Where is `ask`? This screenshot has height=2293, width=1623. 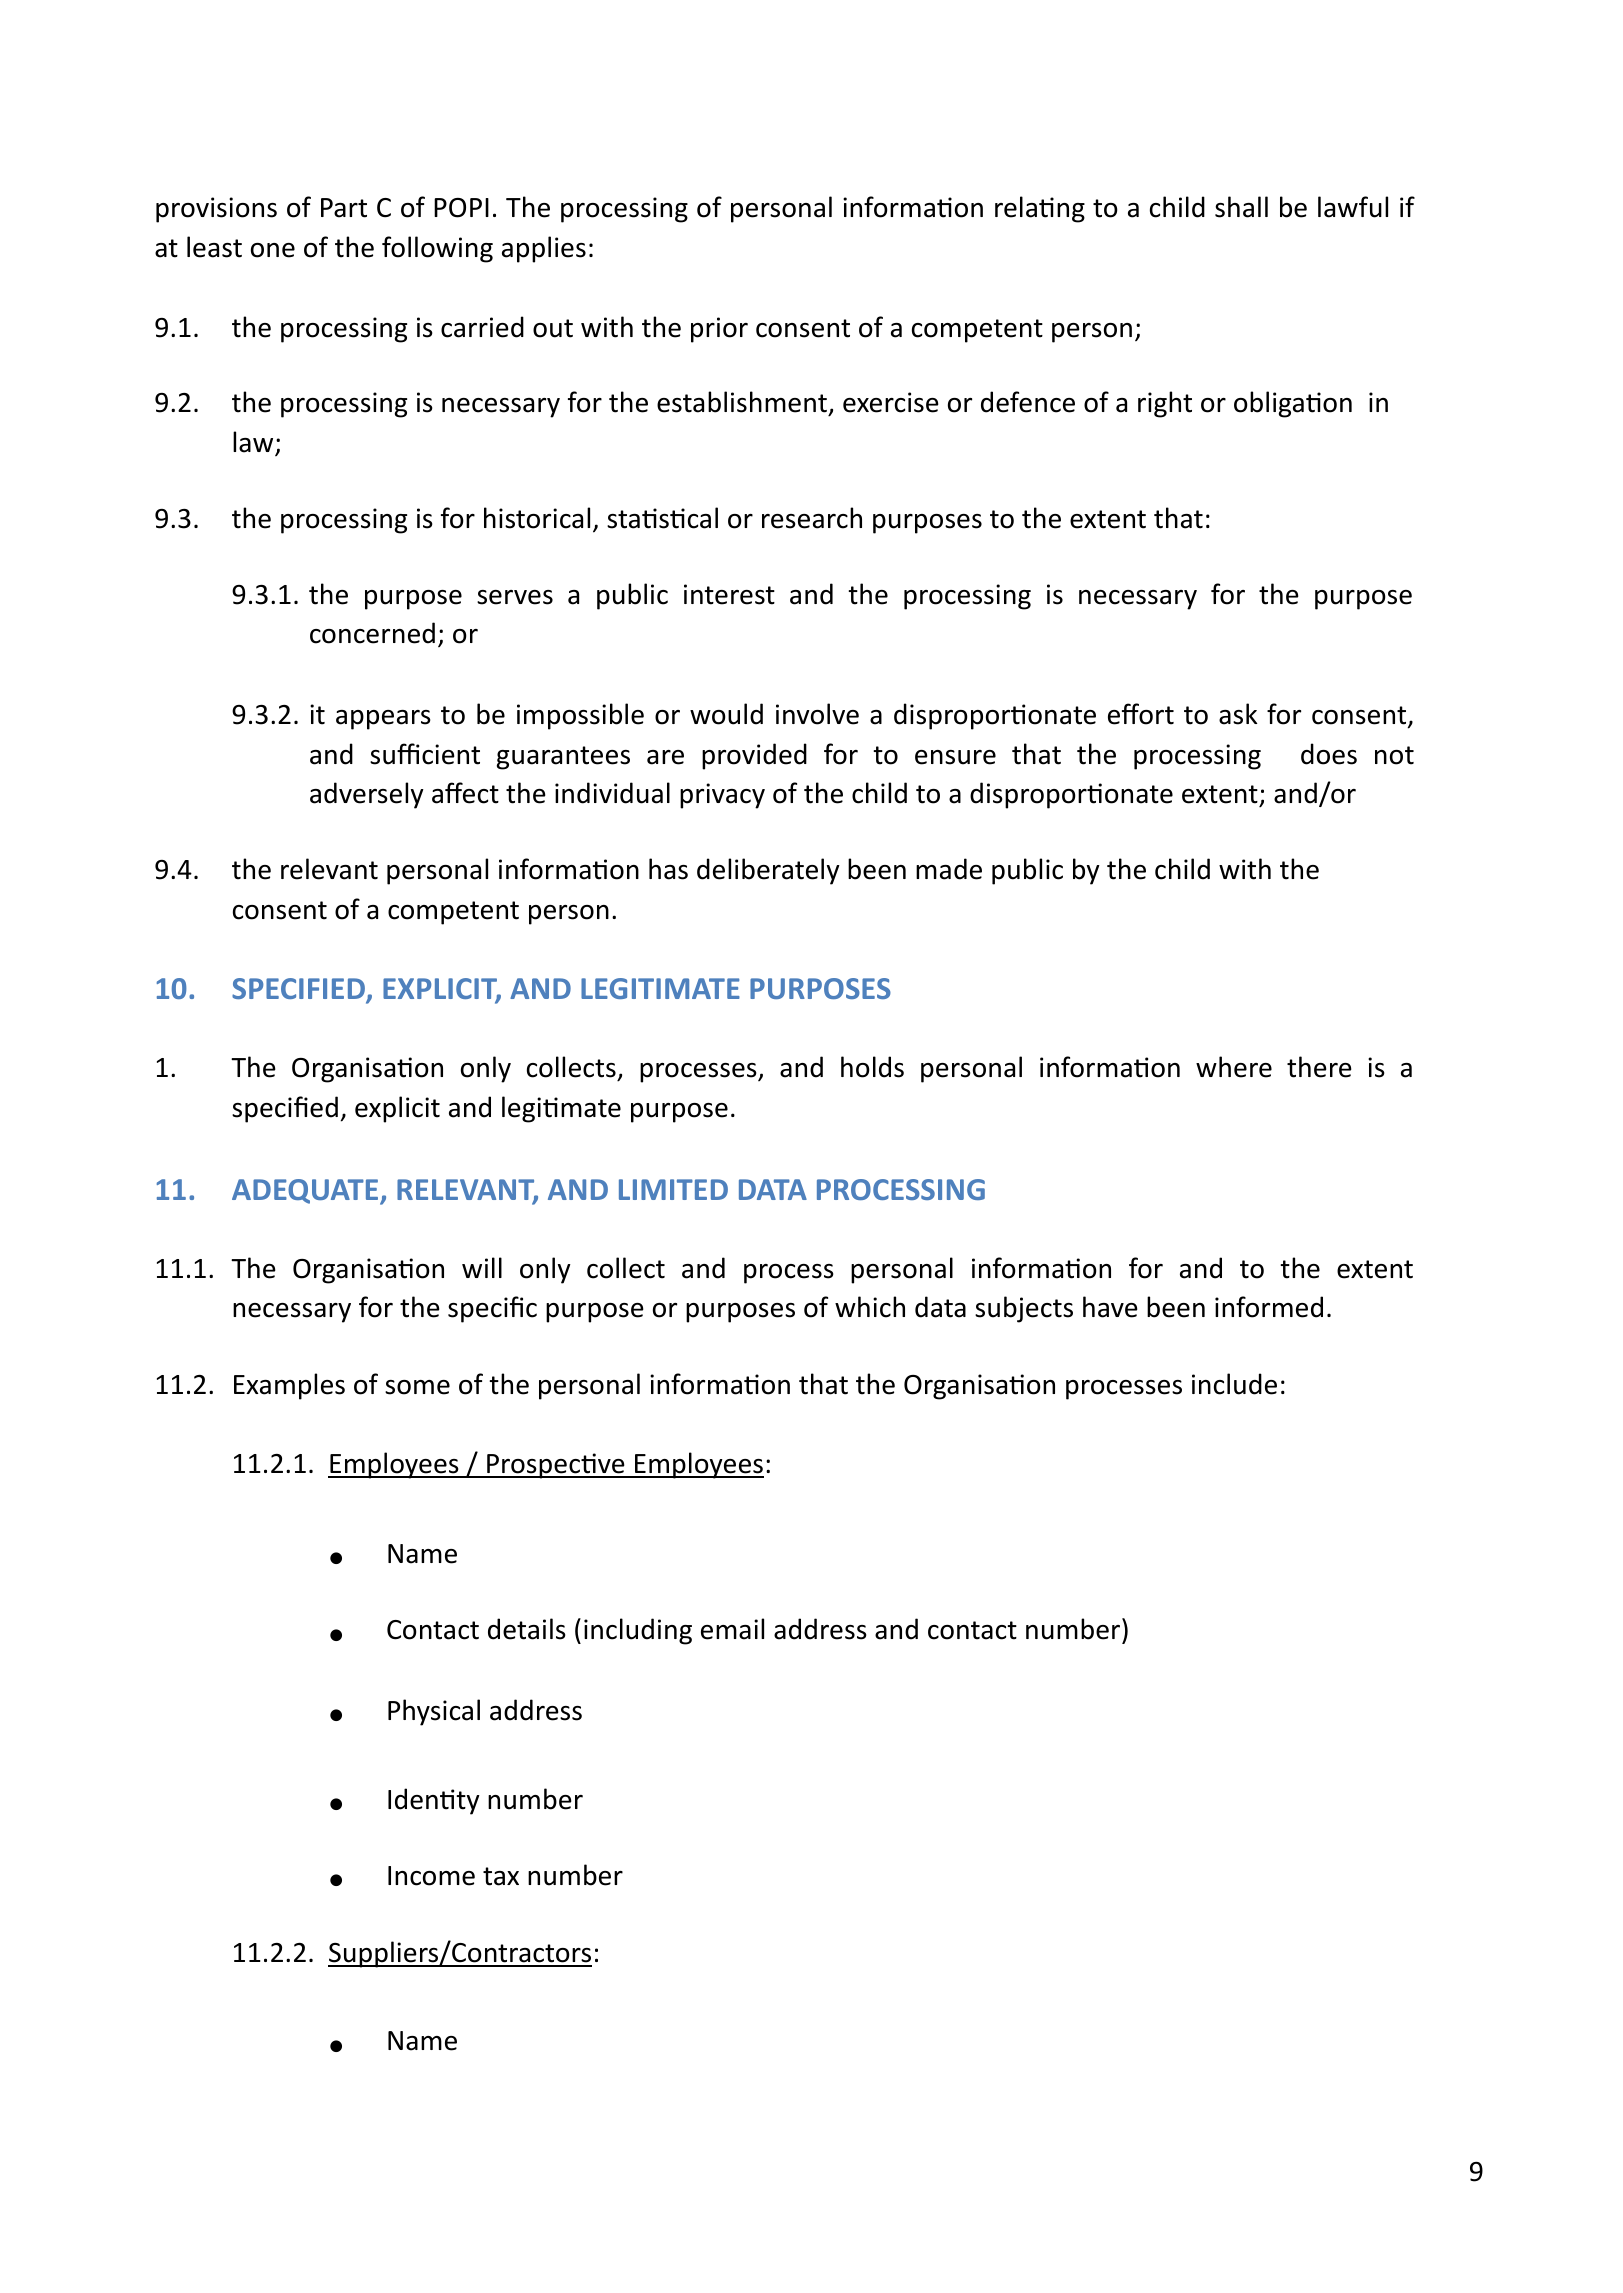
ask is located at coordinates (1238, 714).
